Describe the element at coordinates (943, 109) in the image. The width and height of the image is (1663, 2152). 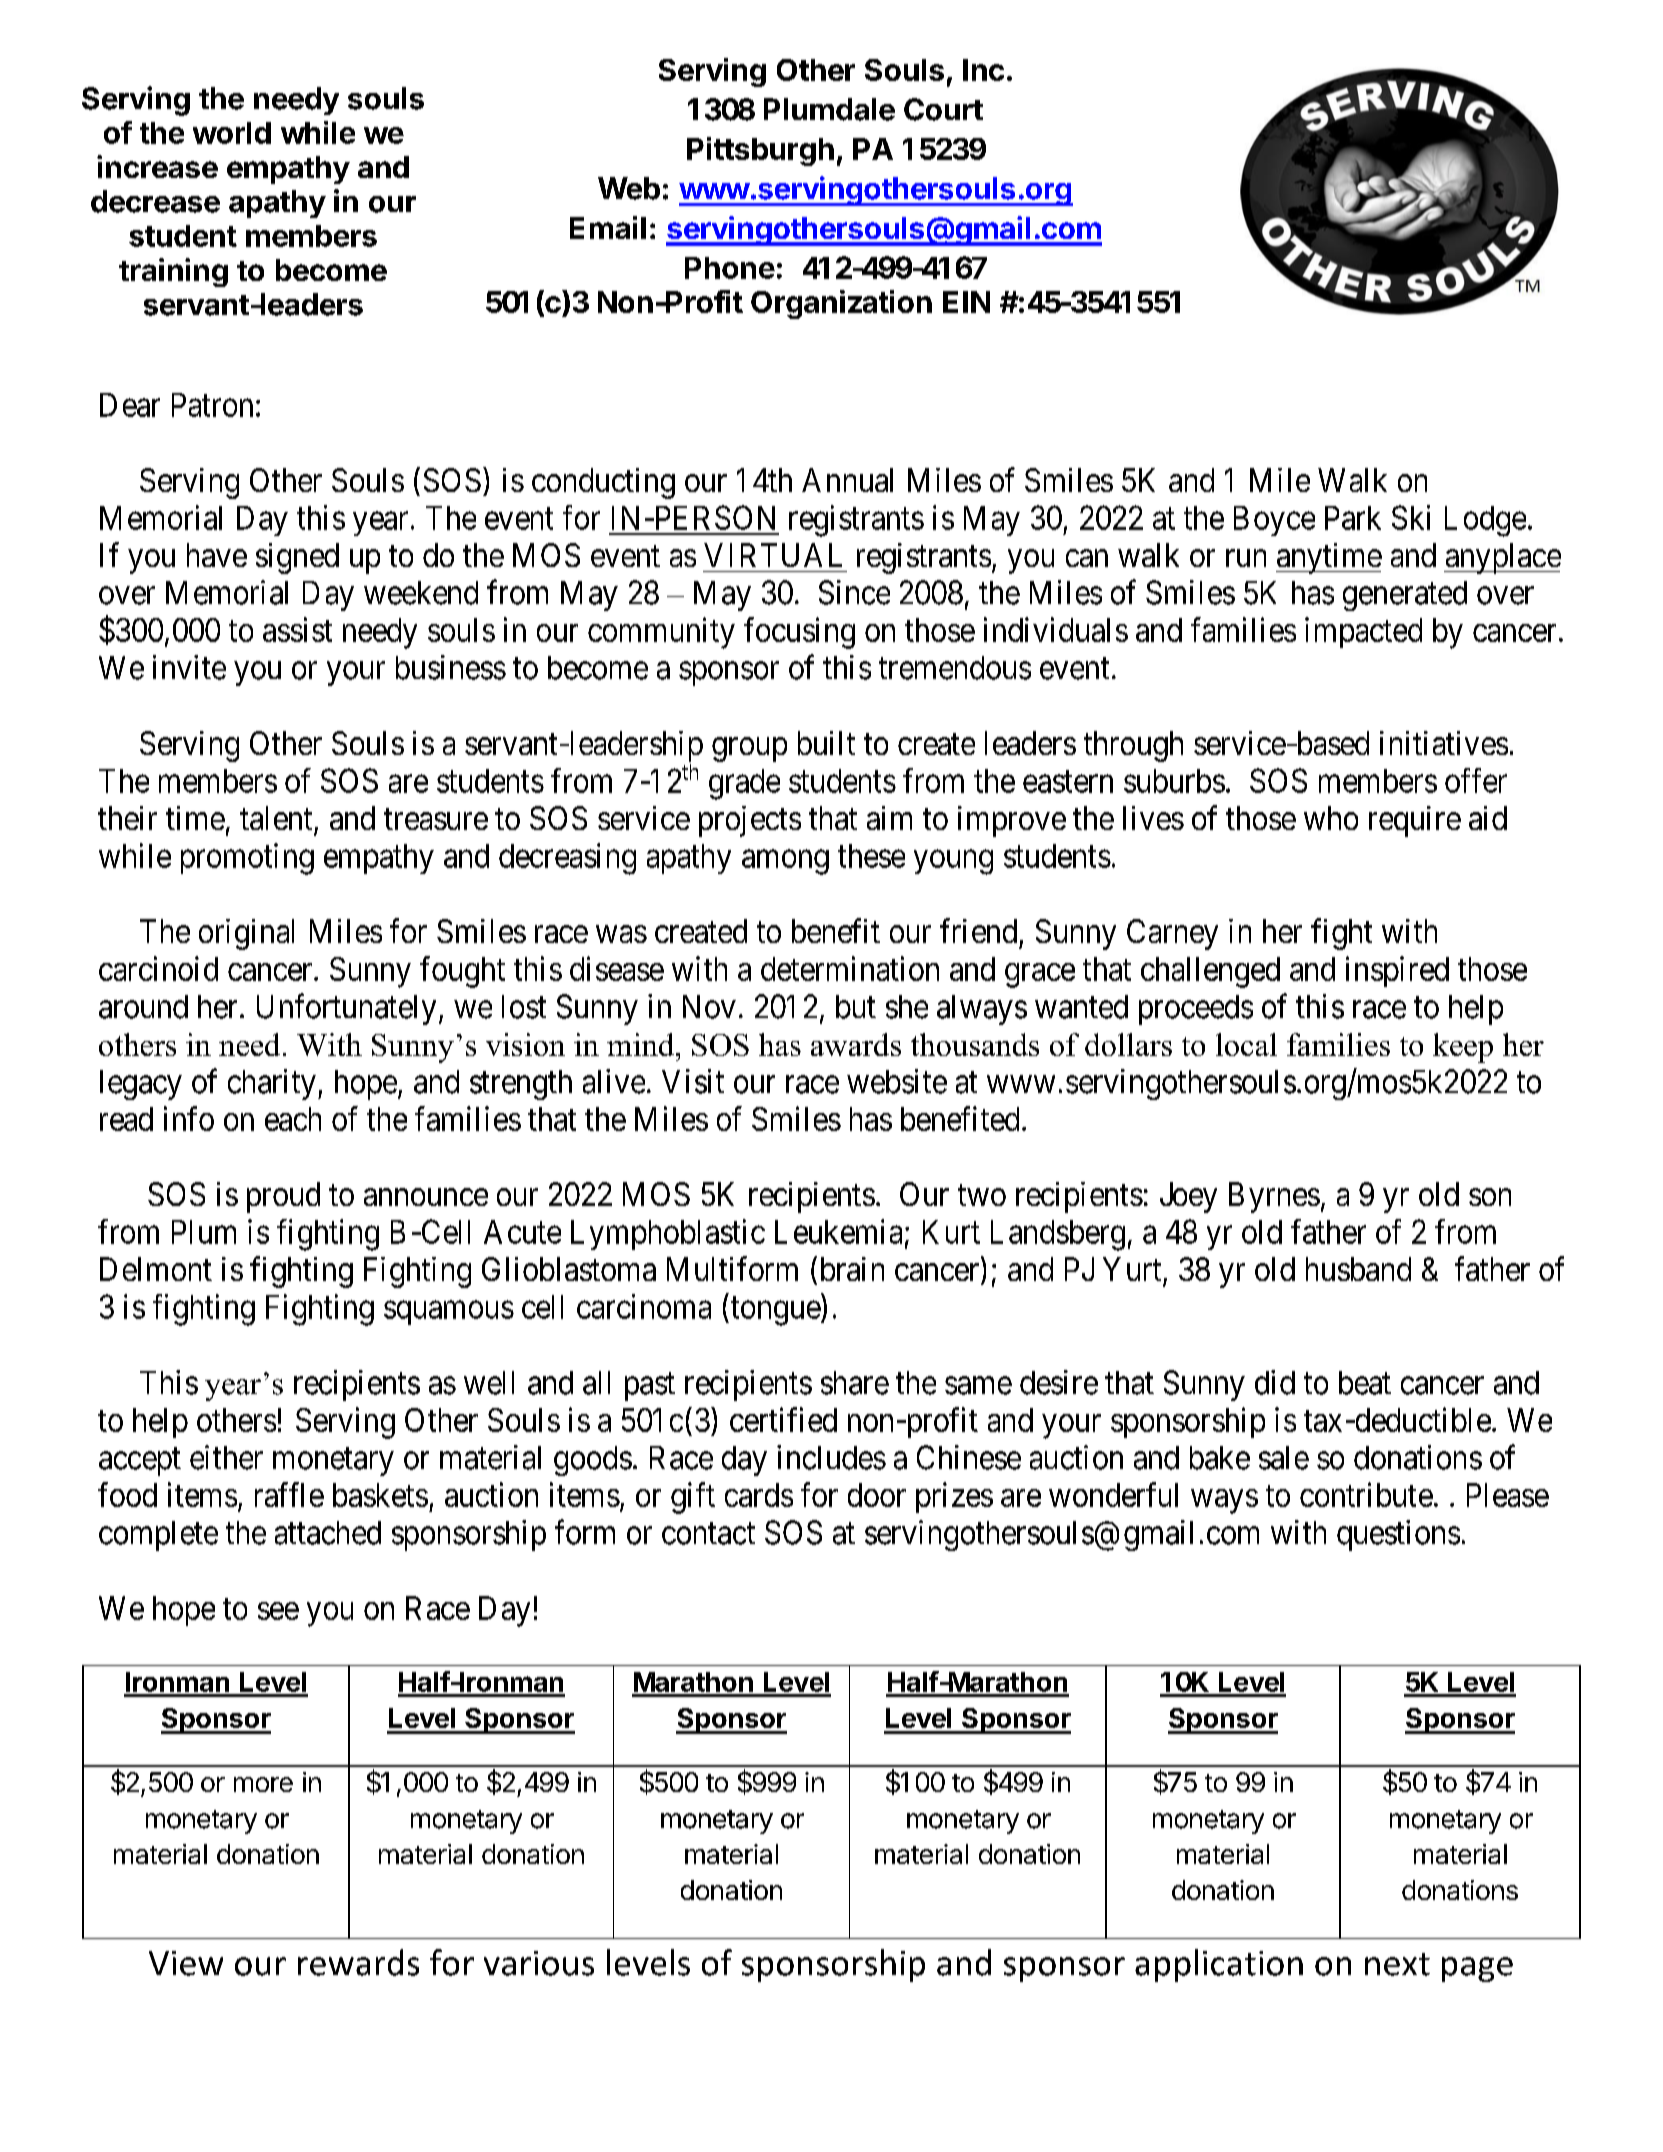
I see `Court` at that location.
